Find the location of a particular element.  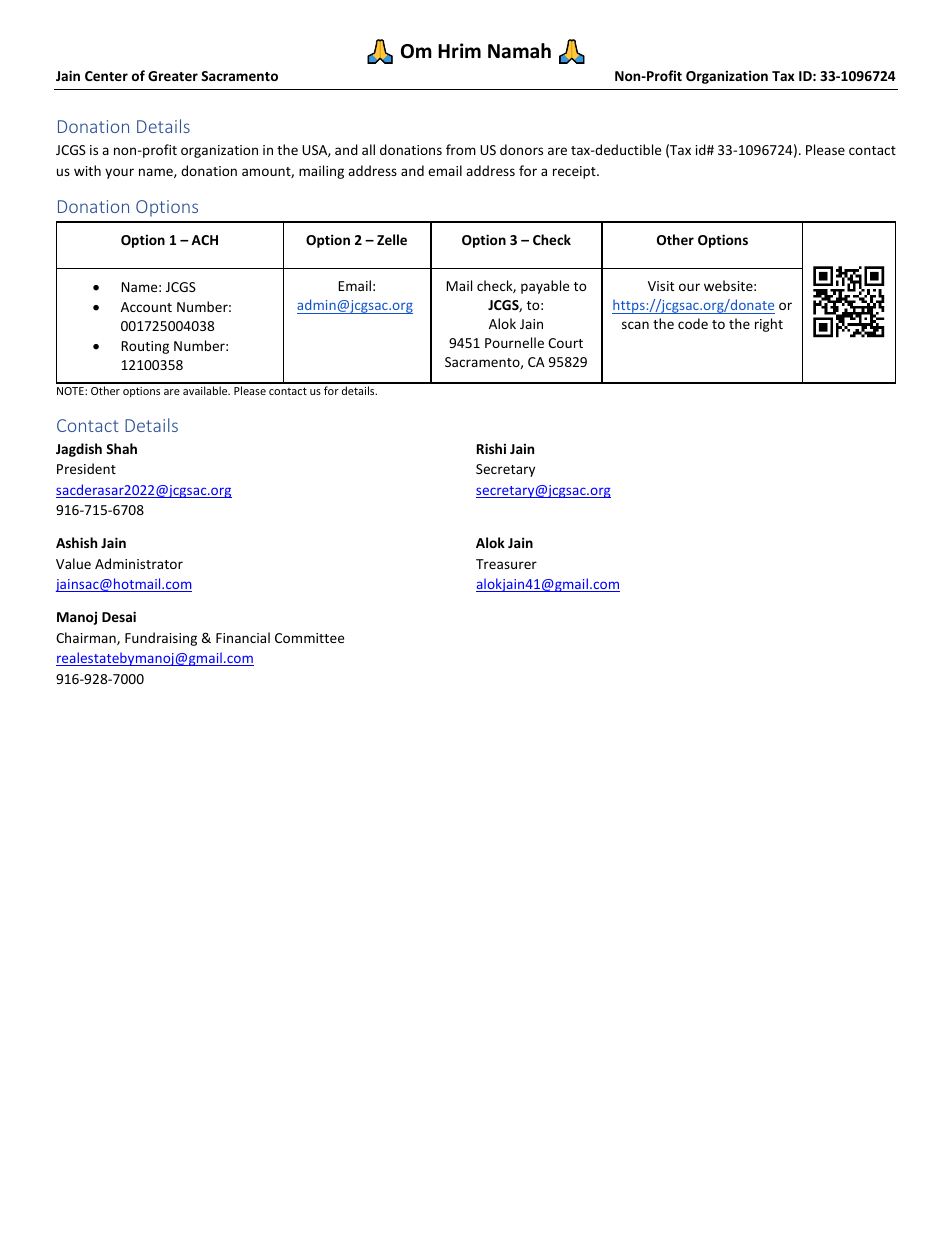

Court is located at coordinates (565, 343).
